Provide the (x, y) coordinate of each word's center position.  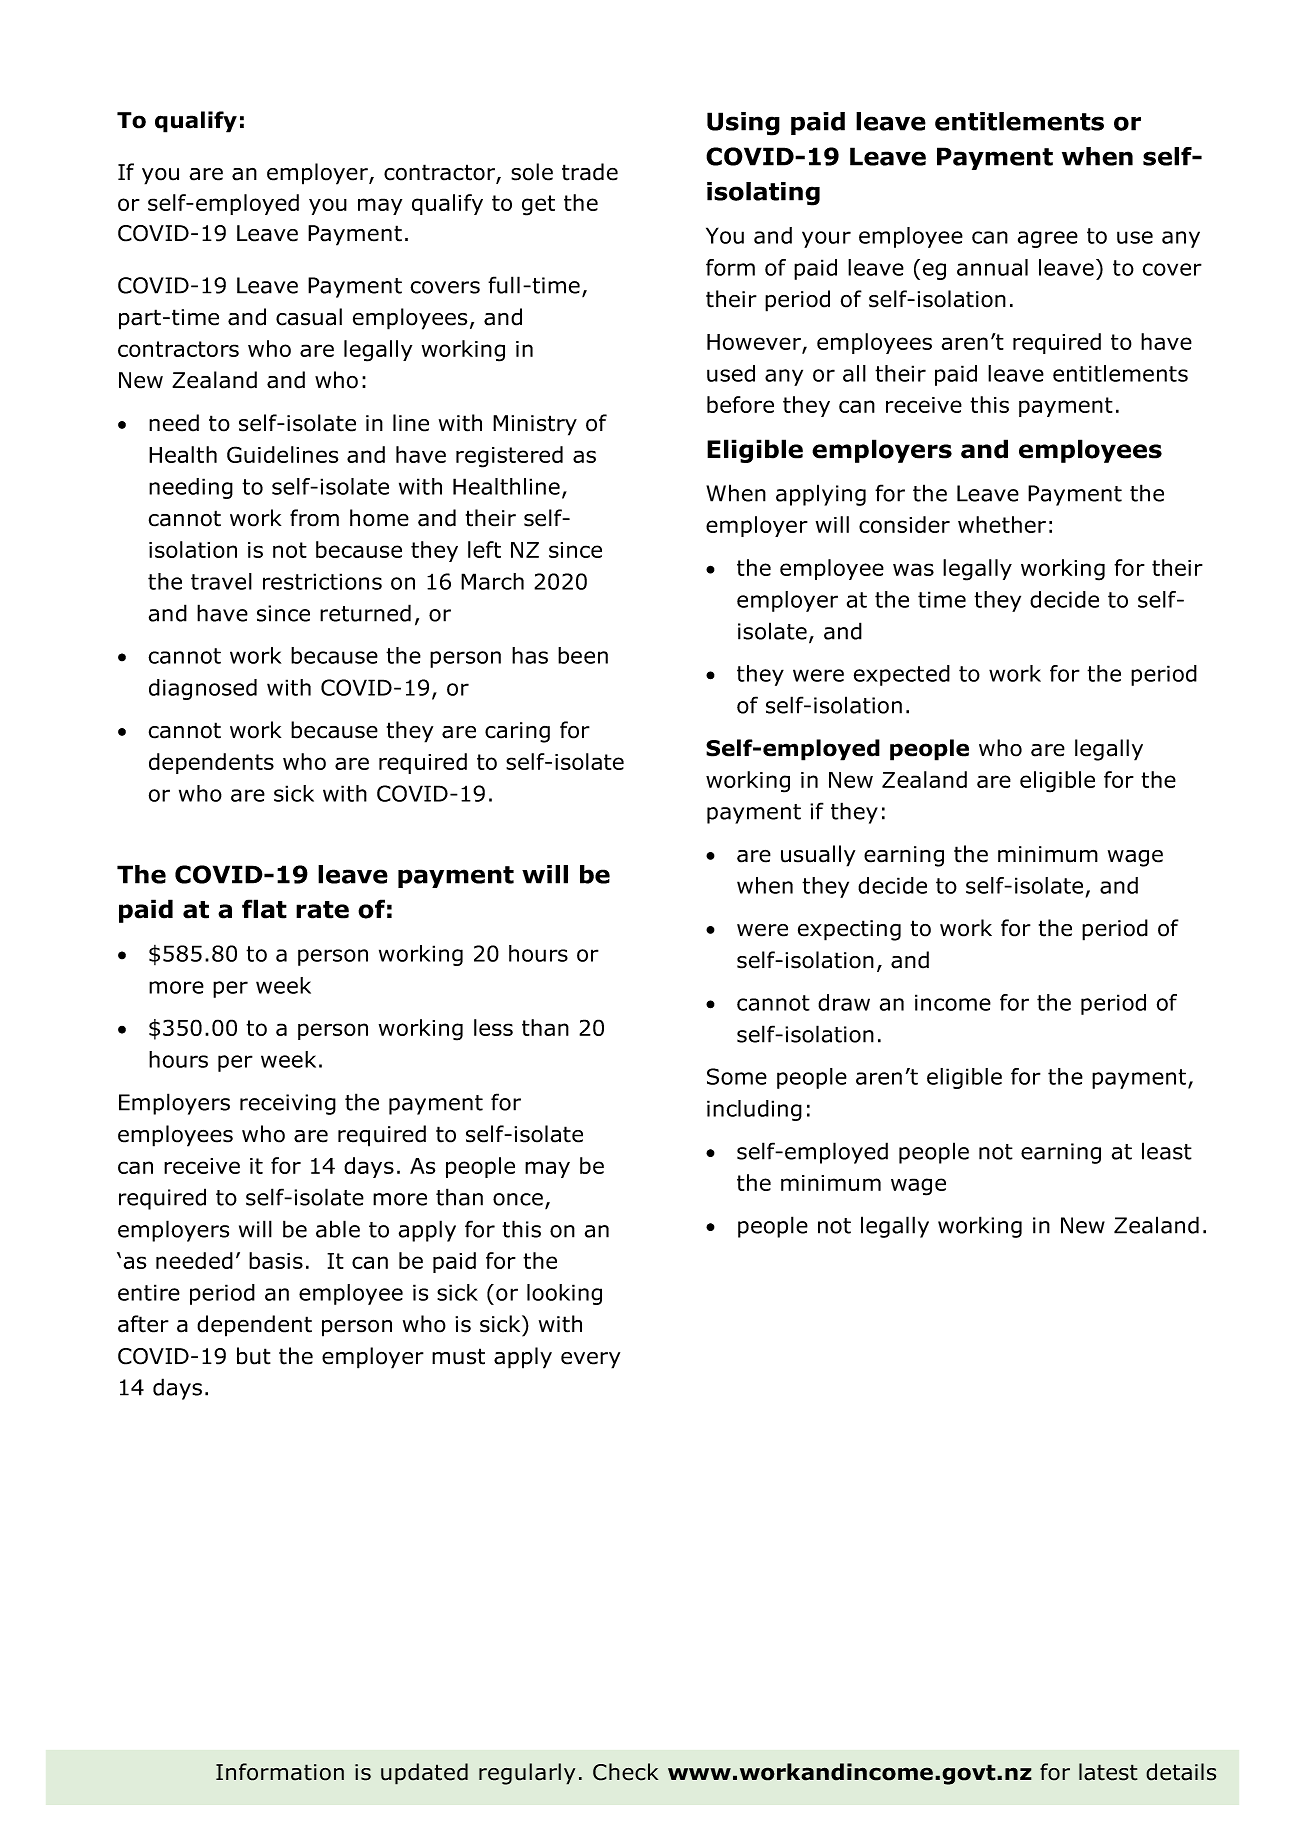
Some (737, 1076)
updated (424, 1774)
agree (1048, 239)
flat (264, 909)
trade (590, 172)
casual (309, 317)
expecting (849, 930)
